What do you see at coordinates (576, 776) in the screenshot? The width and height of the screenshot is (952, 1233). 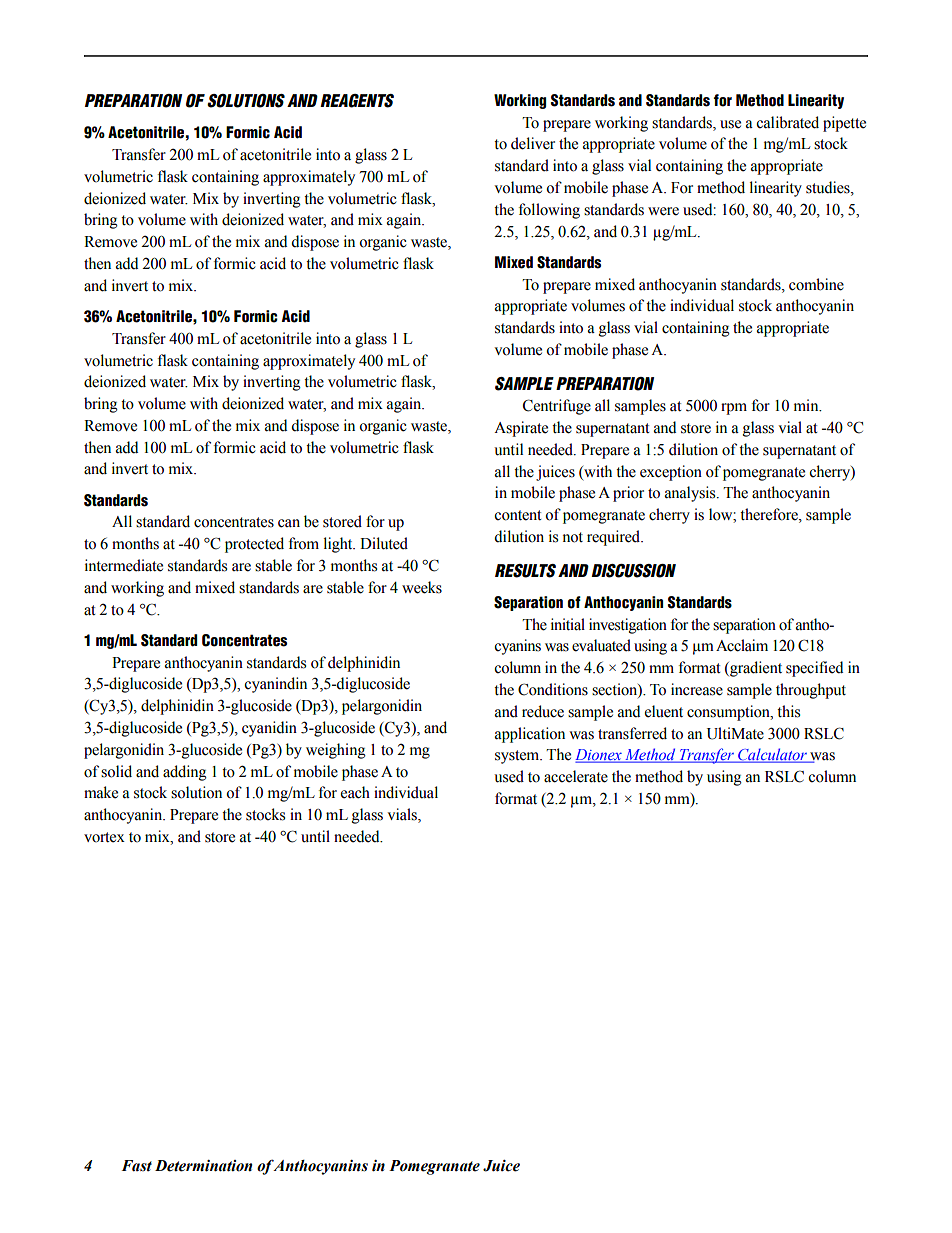 I see `accelerate` at bounding box center [576, 776].
